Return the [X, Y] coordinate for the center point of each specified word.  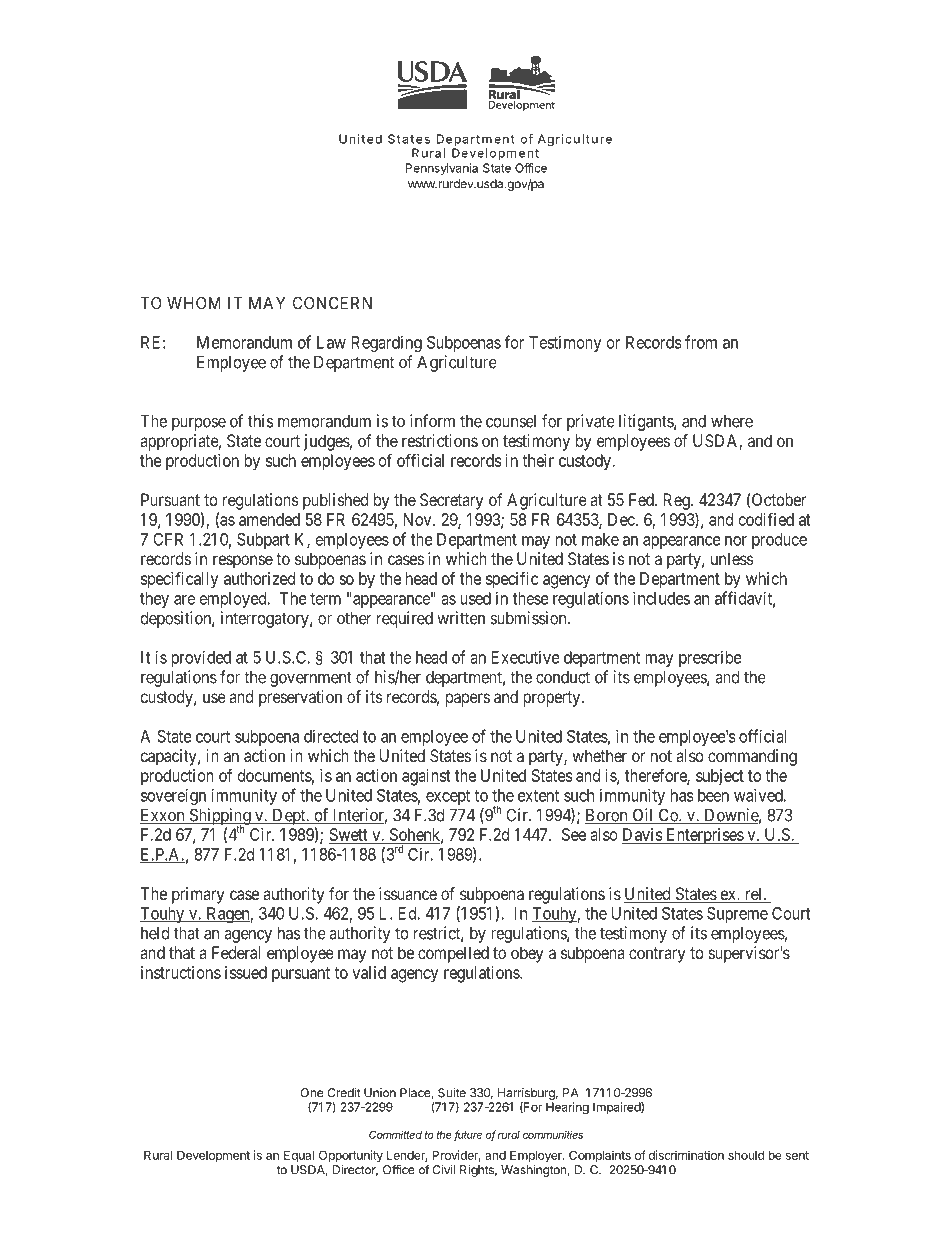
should [746, 1155]
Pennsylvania [442, 169]
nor [736, 541]
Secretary [451, 501]
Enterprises [704, 836]
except [448, 797]
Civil [443, 1170]
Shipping [220, 817]
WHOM [193, 303]
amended [269, 519]
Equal [299, 1156]
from [701, 342]
